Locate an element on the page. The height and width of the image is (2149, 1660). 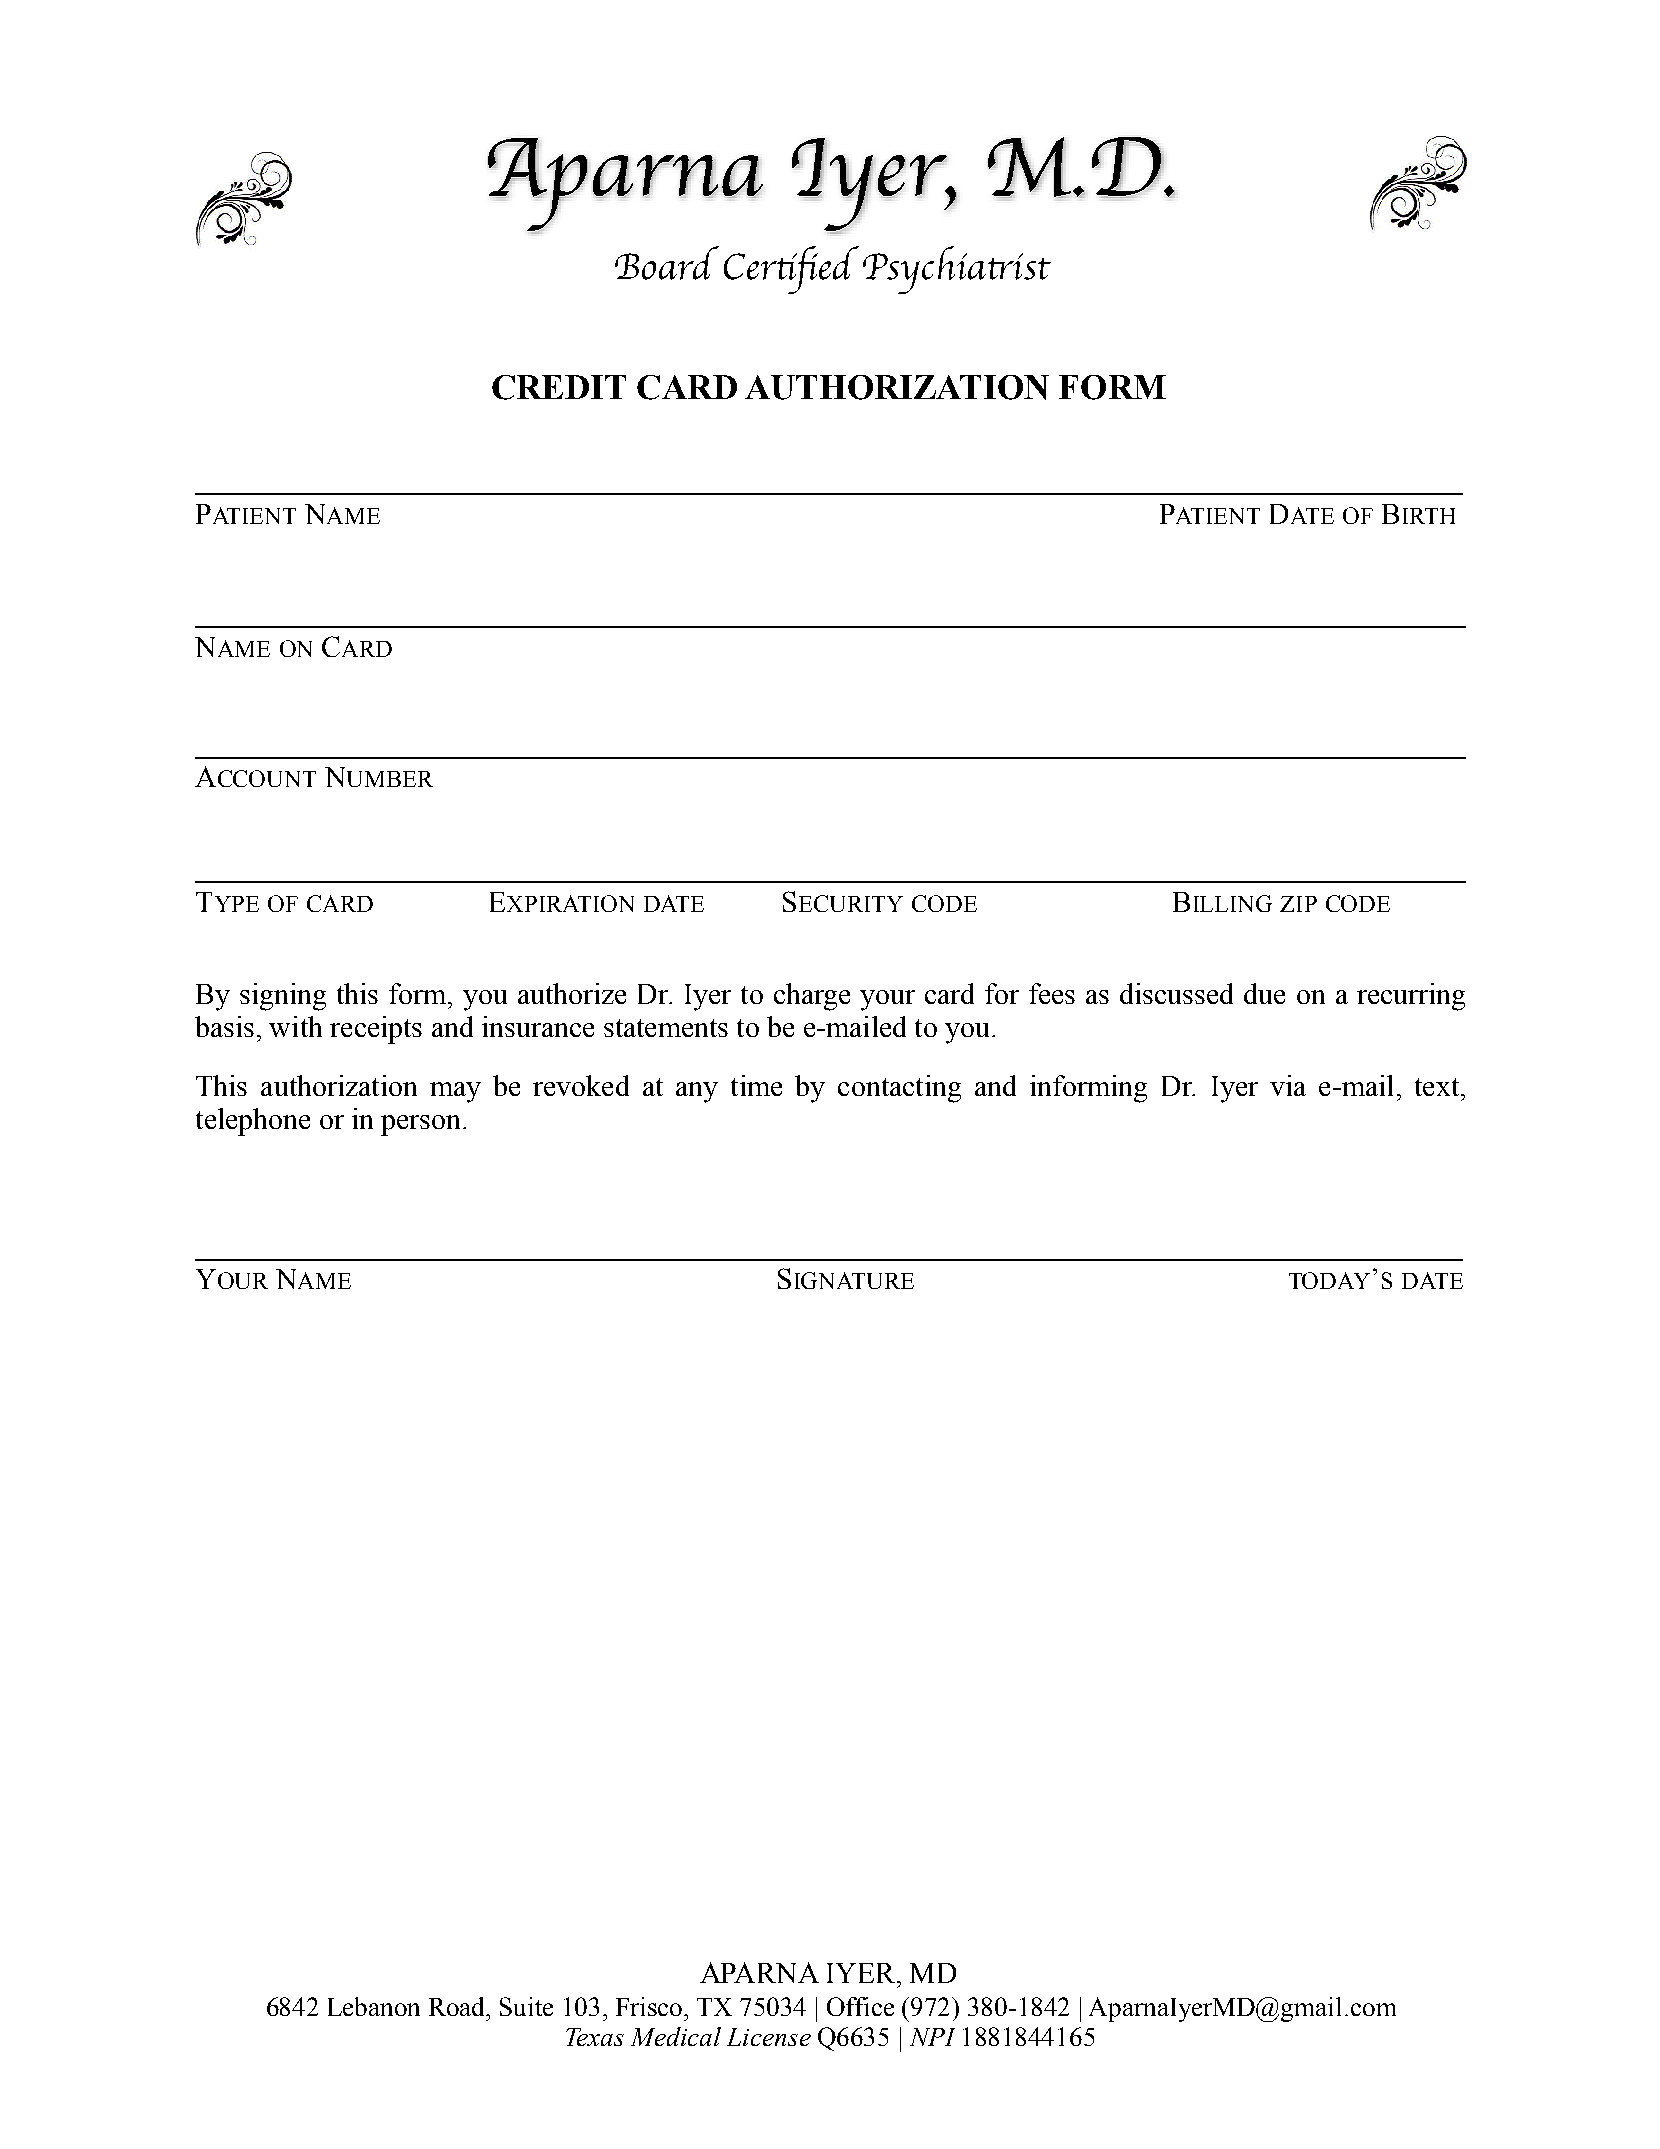
CREDIT is located at coordinates (559, 387).
